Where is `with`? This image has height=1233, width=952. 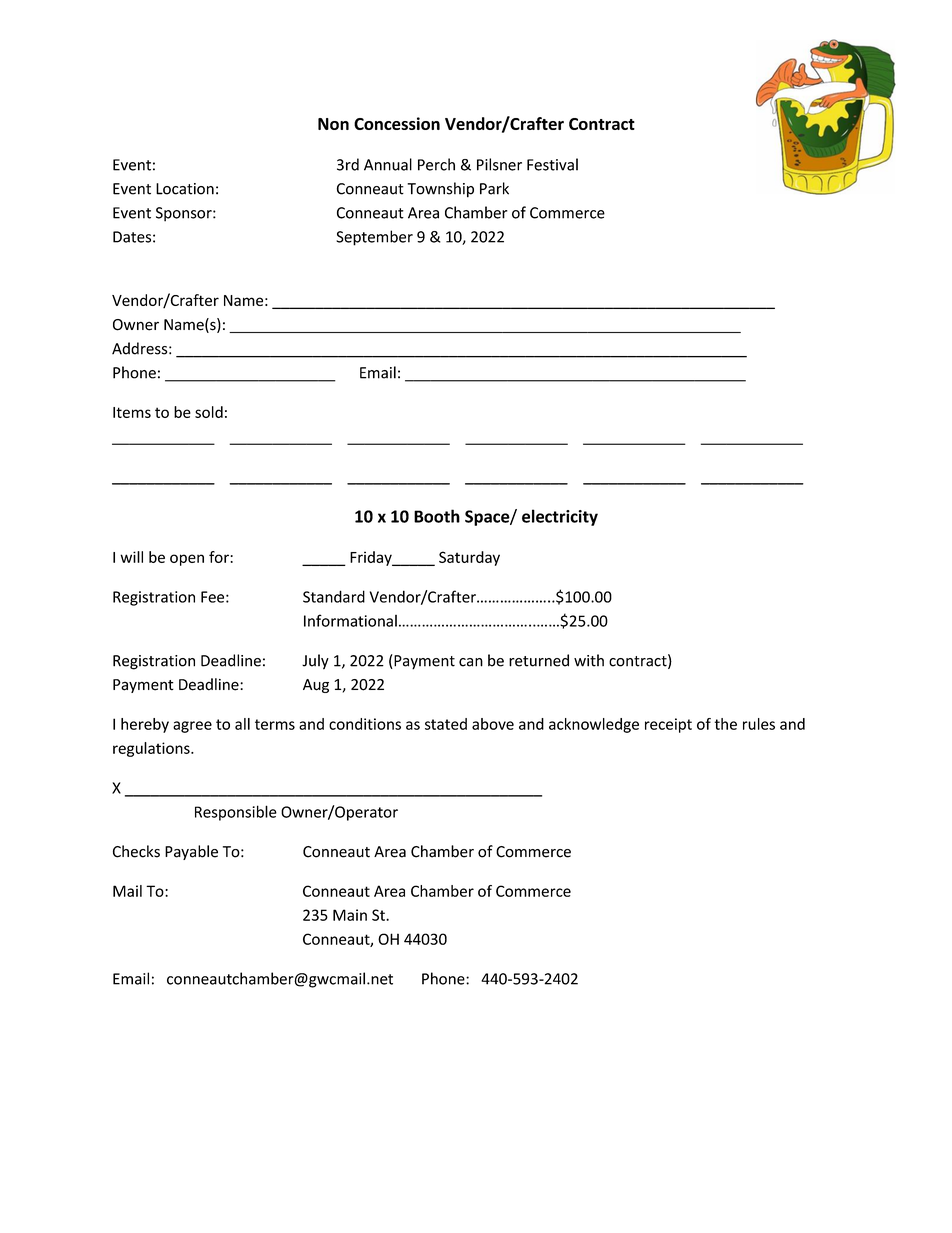 with is located at coordinates (589, 660).
